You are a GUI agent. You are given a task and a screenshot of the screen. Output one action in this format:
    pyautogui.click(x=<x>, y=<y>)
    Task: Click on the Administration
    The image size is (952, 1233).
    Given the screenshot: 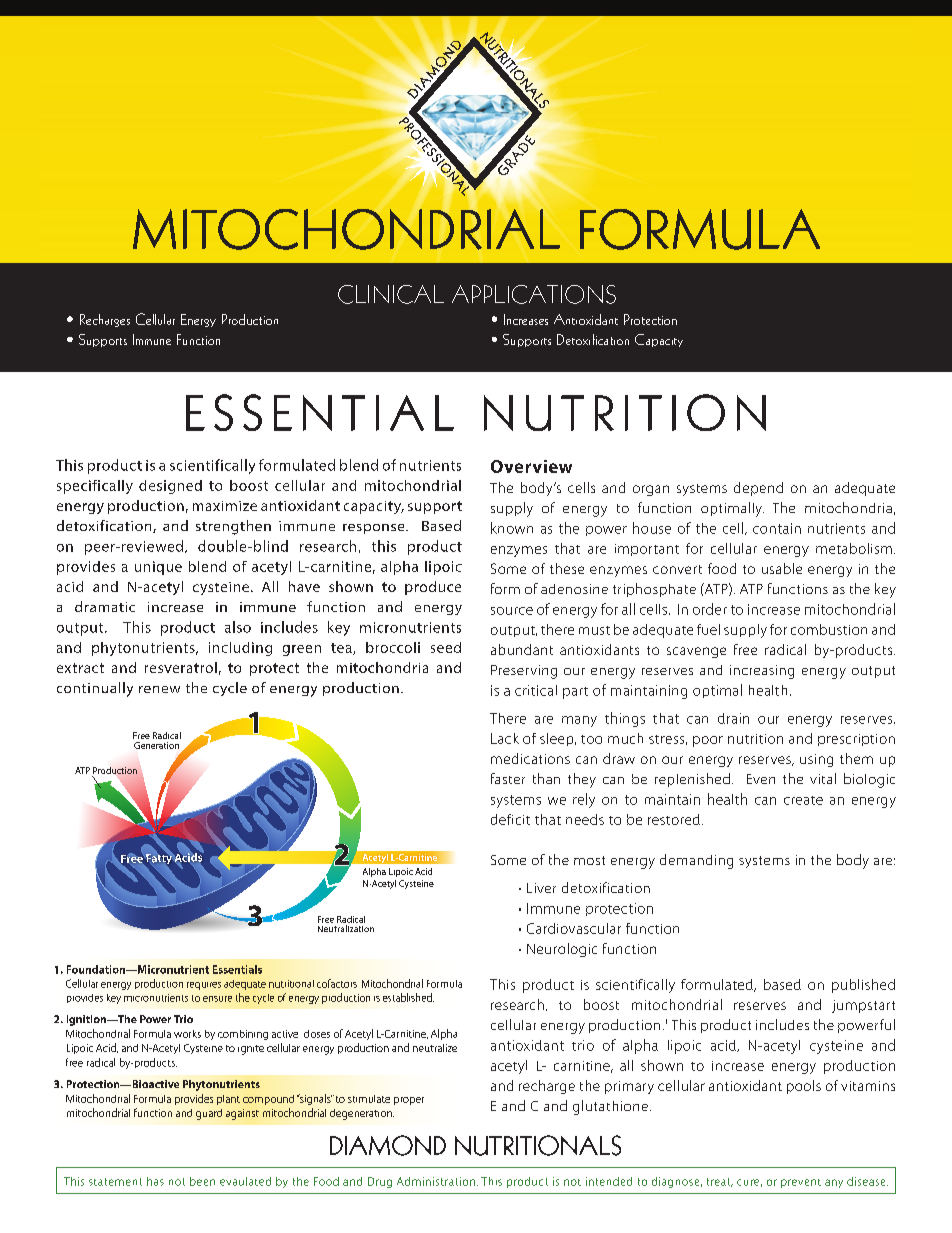 What is the action you would take?
    pyautogui.click(x=436, y=1181)
